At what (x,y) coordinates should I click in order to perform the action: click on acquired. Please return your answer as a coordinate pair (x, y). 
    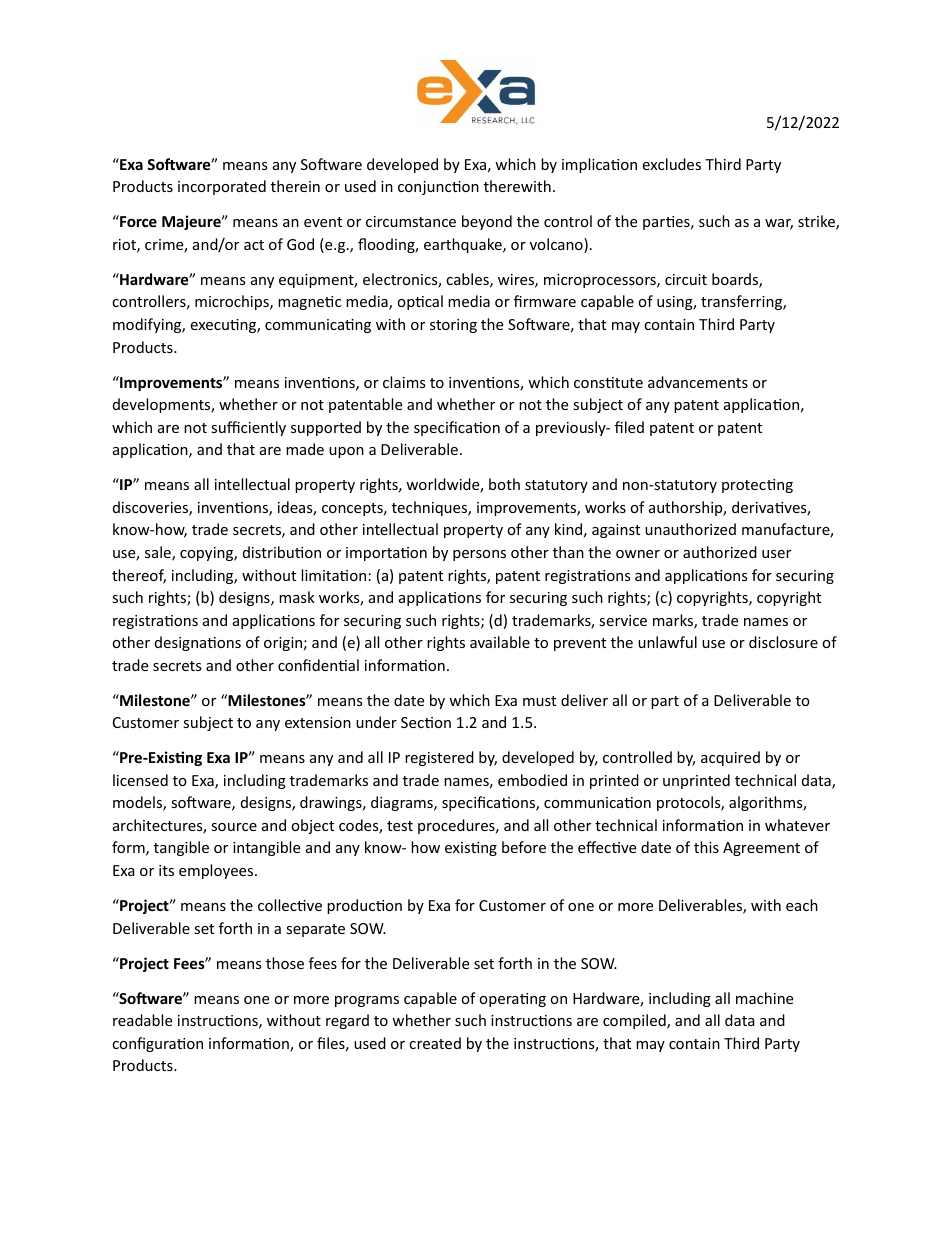
    Looking at the image, I should click on (730, 758).
